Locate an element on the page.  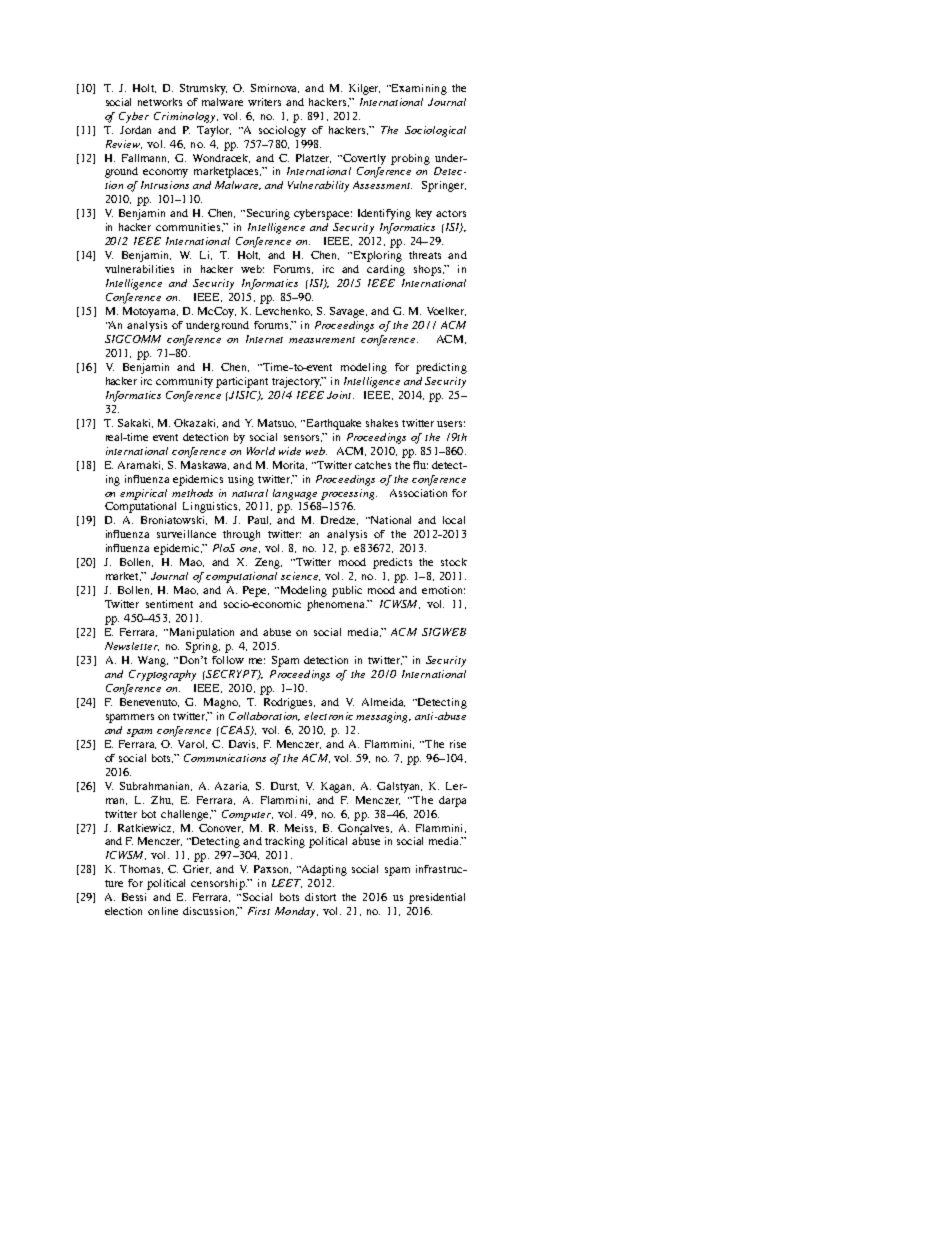
writers is located at coordinates (264, 102).
